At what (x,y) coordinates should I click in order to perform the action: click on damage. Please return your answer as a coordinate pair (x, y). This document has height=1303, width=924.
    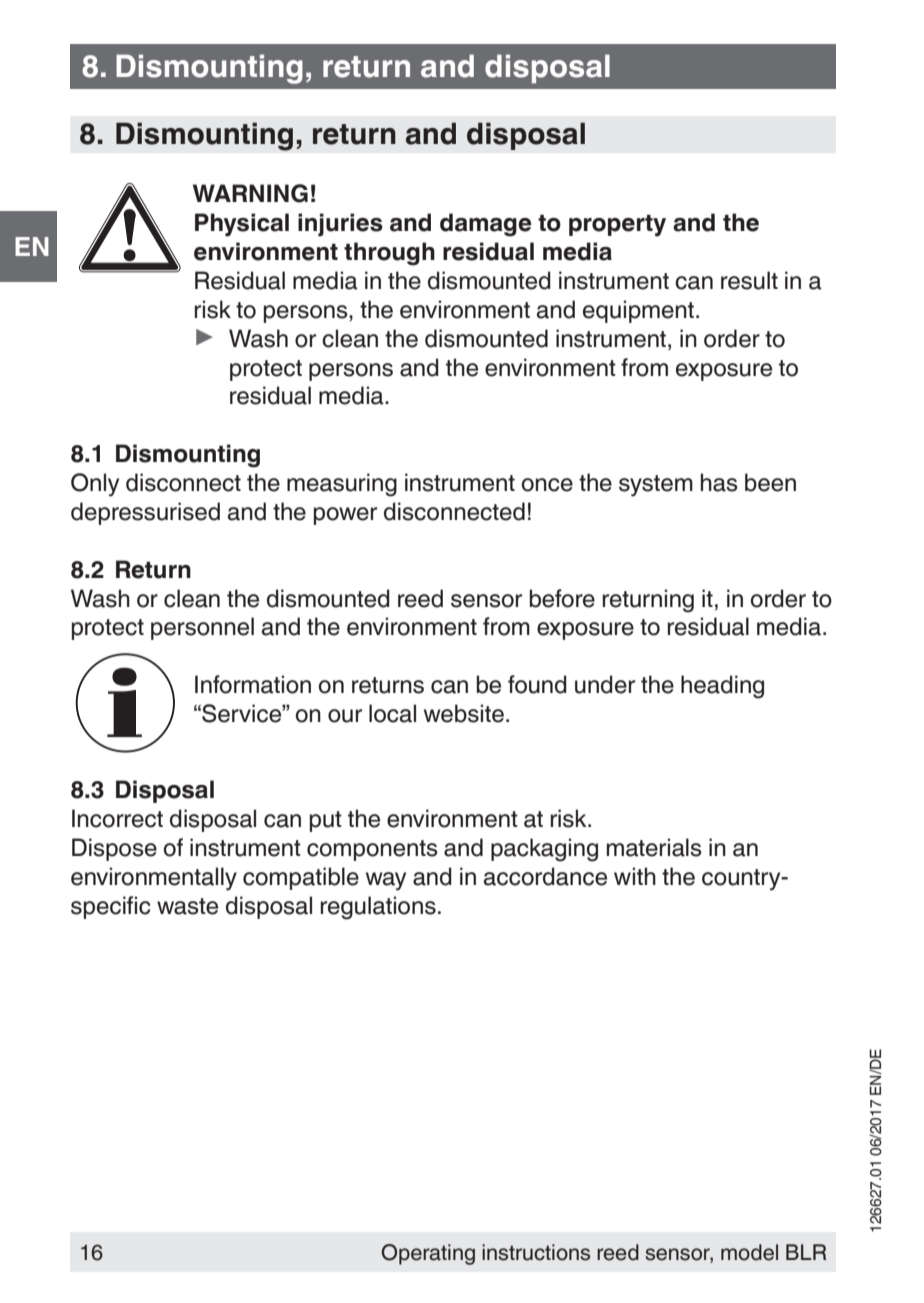
    Looking at the image, I should click on (485, 225).
